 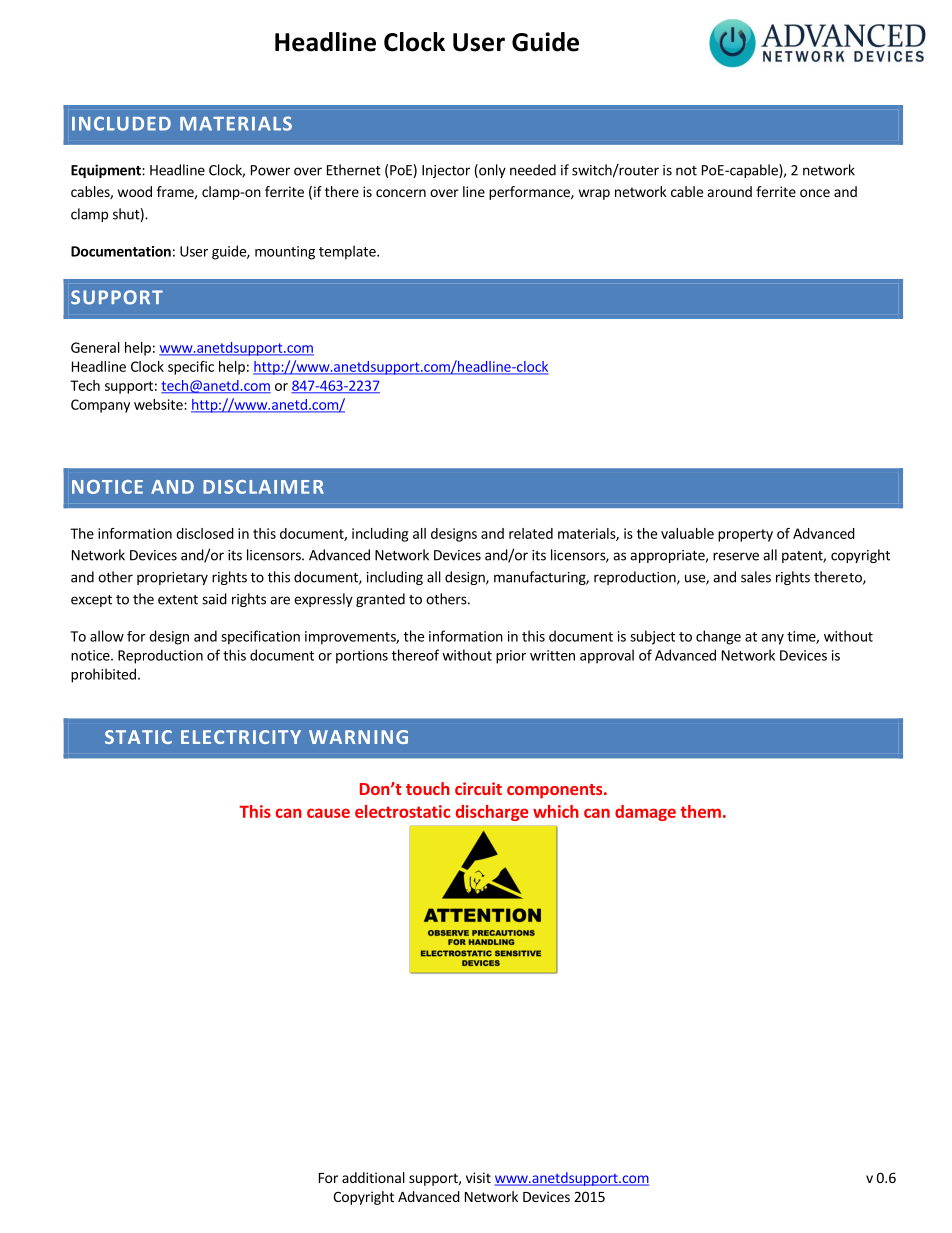 I want to click on around, so click(x=730, y=191).
